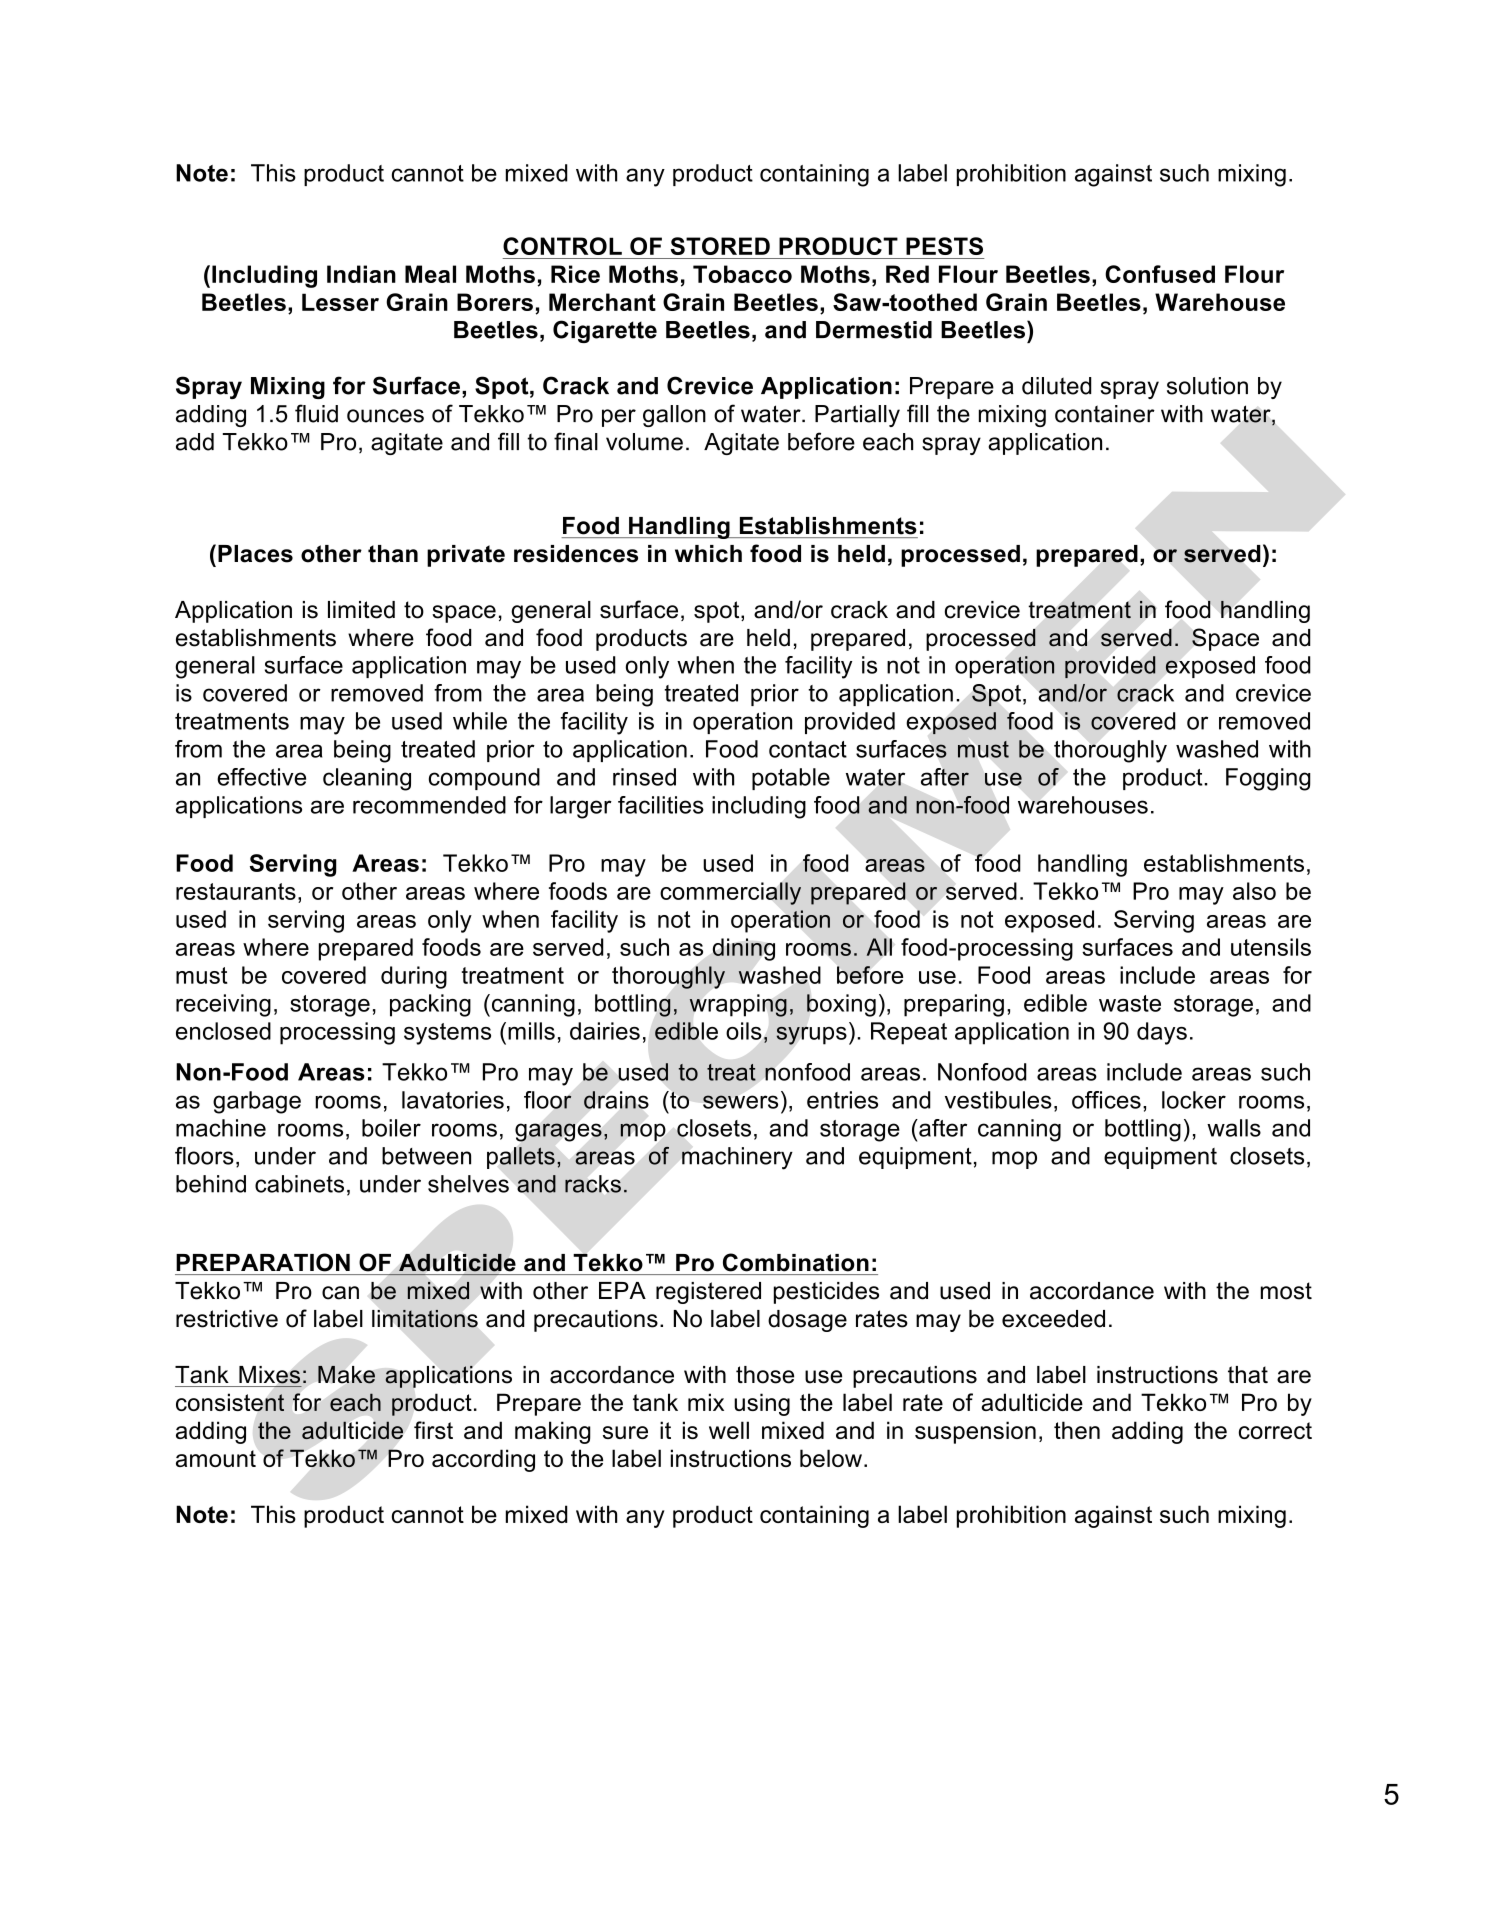 Image resolution: width=1487 pixels, height=1924 pixels. I want to click on boiler, so click(391, 1128).
